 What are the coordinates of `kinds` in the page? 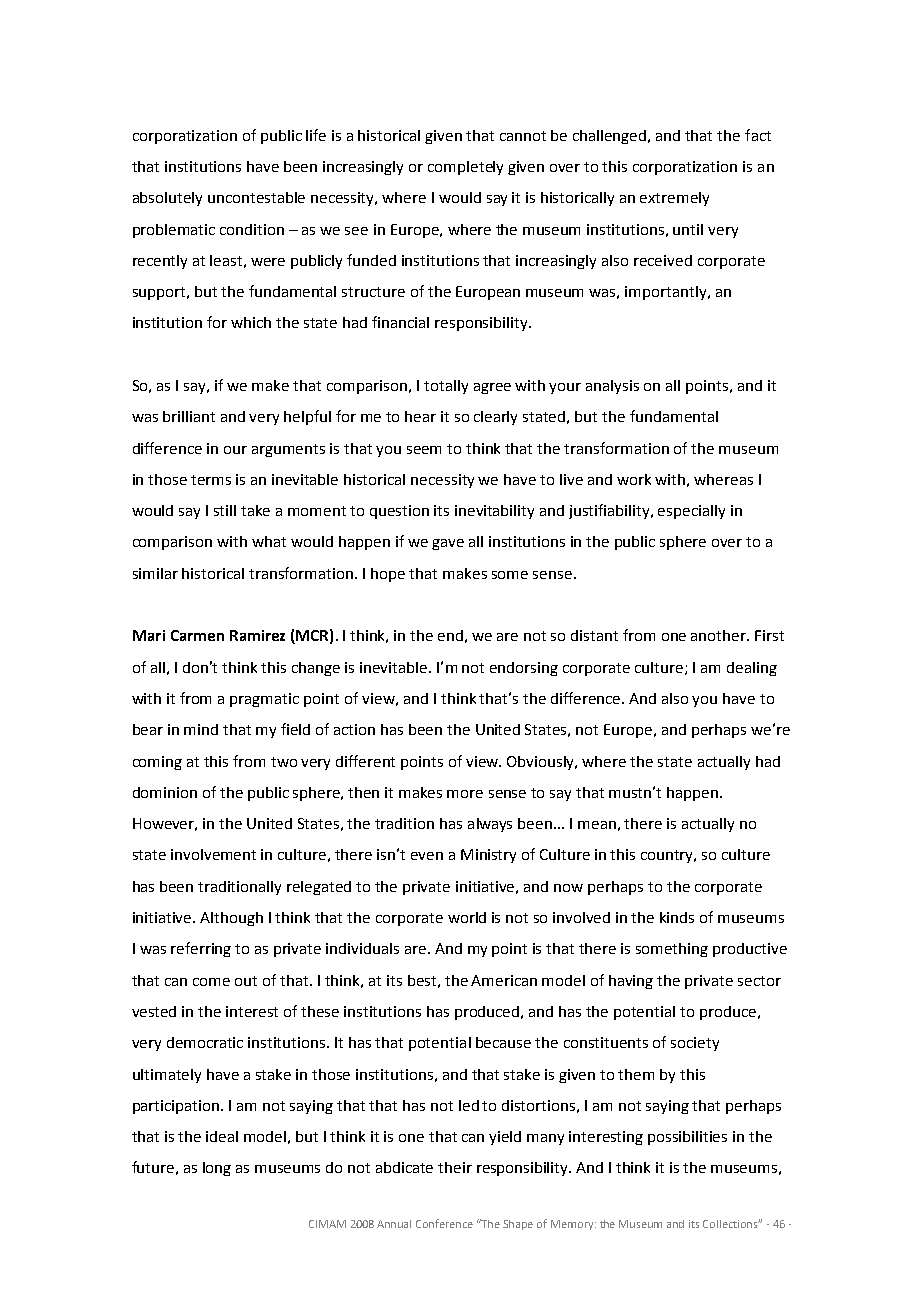 It's located at (677, 917).
